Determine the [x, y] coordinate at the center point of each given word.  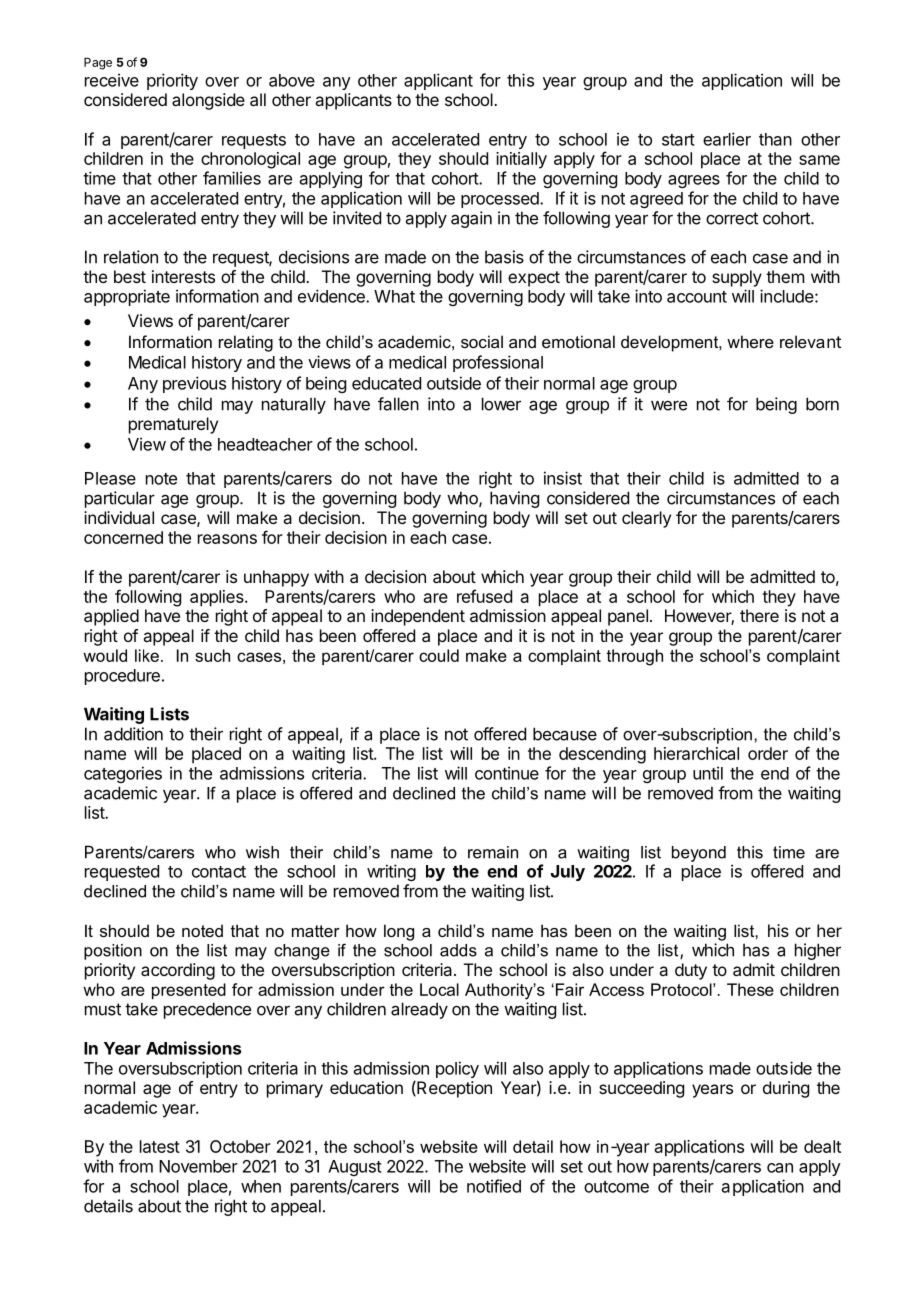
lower [501, 404]
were [669, 406]
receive [112, 80]
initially [521, 160]
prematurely [173, 425]
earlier [727, 139]
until [708, 773]
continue [507, 773]
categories [123, 774]
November [198, 1166]
